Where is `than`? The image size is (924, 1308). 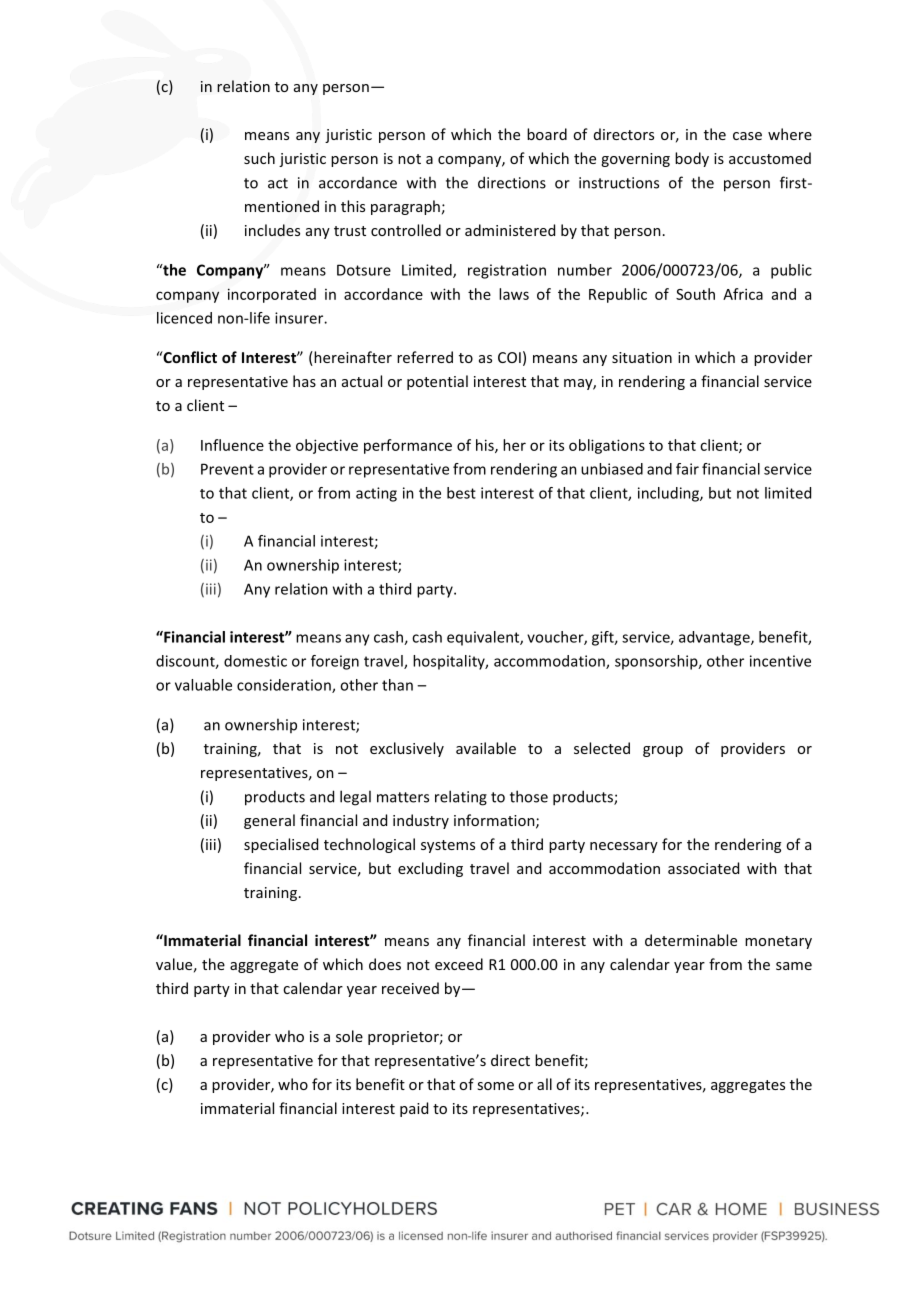
than is located at coordinates (397, 685).
